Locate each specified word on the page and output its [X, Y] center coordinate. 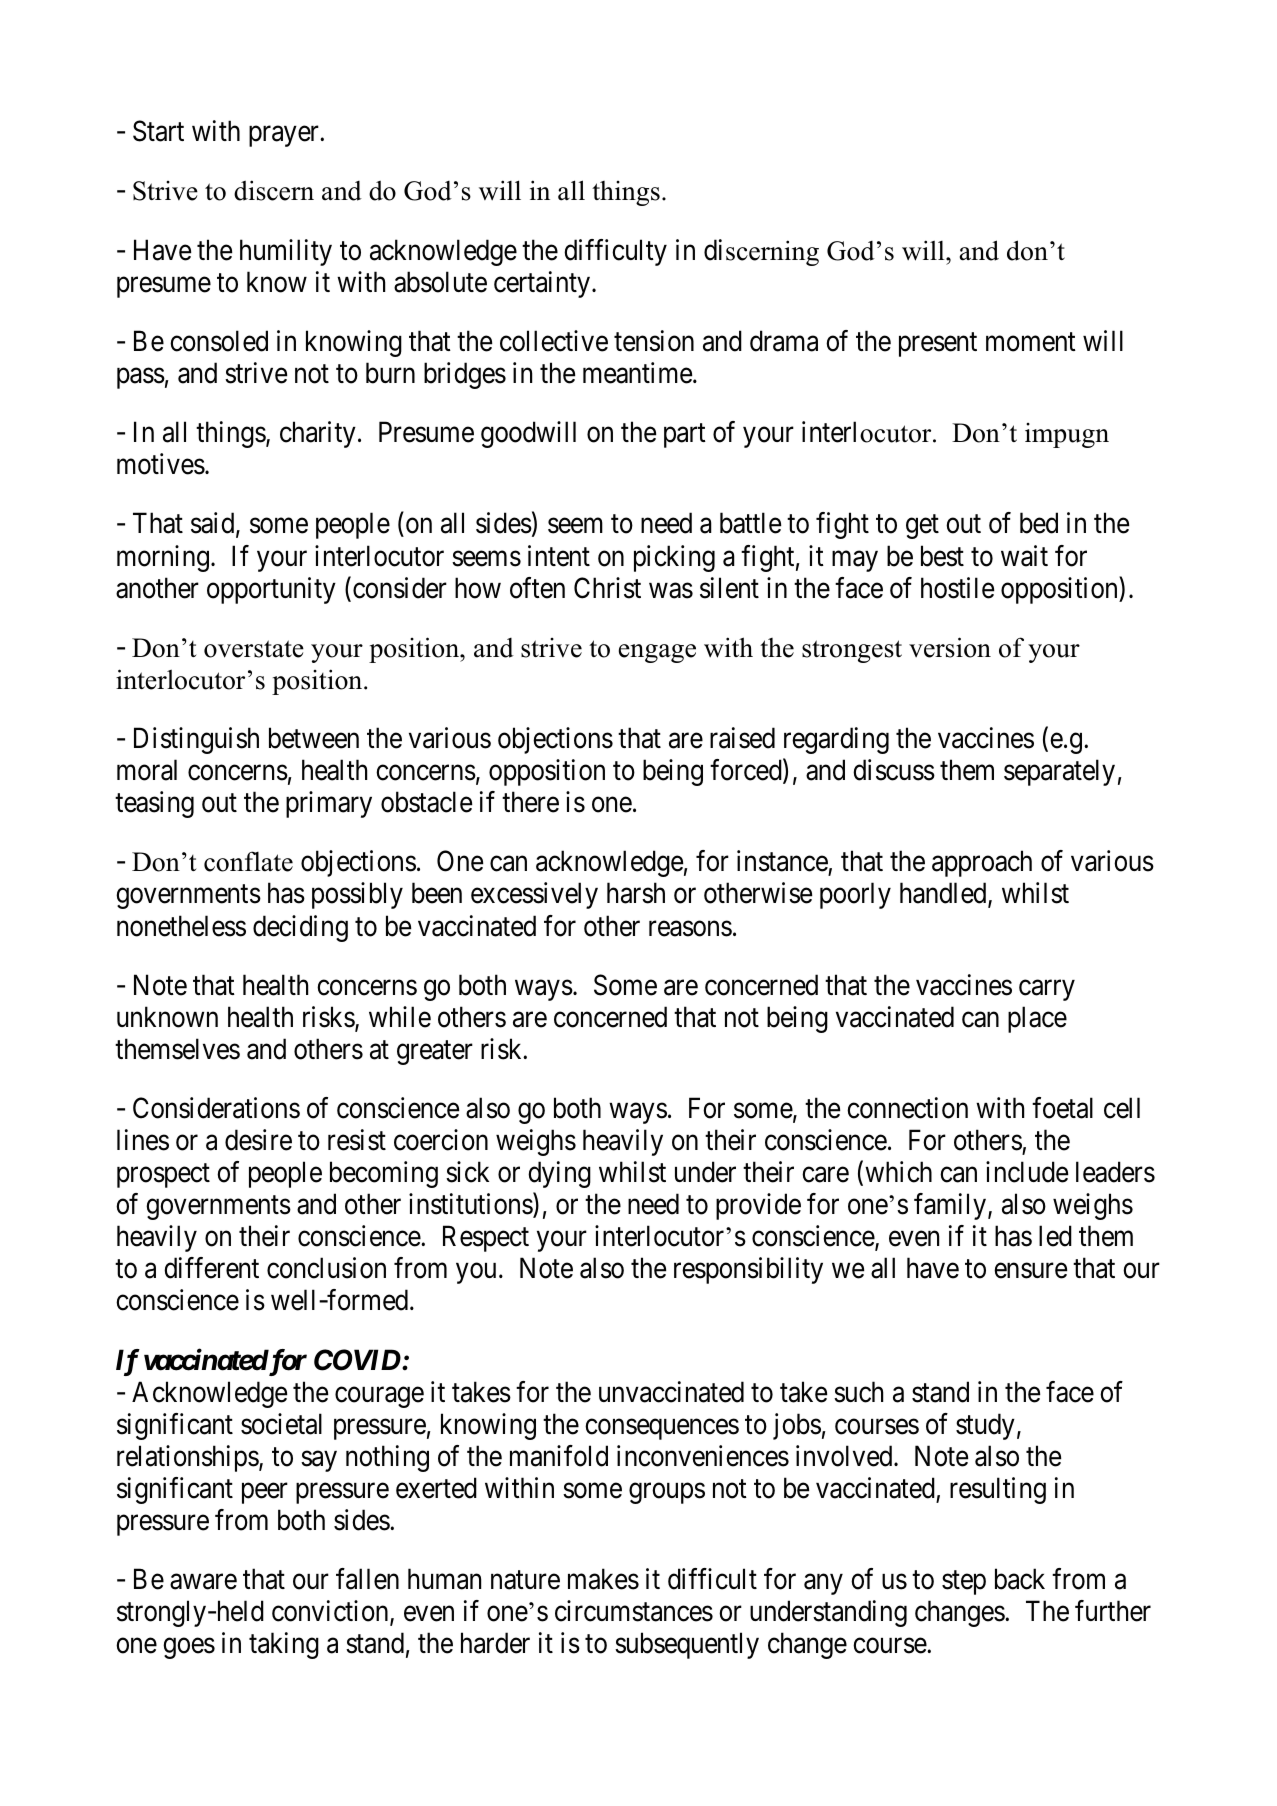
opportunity [271, 590]
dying [559, 1174]
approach [982, 864]
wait [1024, 556]
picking [674, 558]
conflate [248, 861]
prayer [285, 136]
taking [284, 1645]
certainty [542, 284]
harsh [636, 893]
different [211, 1268]
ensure [1030, 1271]
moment [1031, 342]
